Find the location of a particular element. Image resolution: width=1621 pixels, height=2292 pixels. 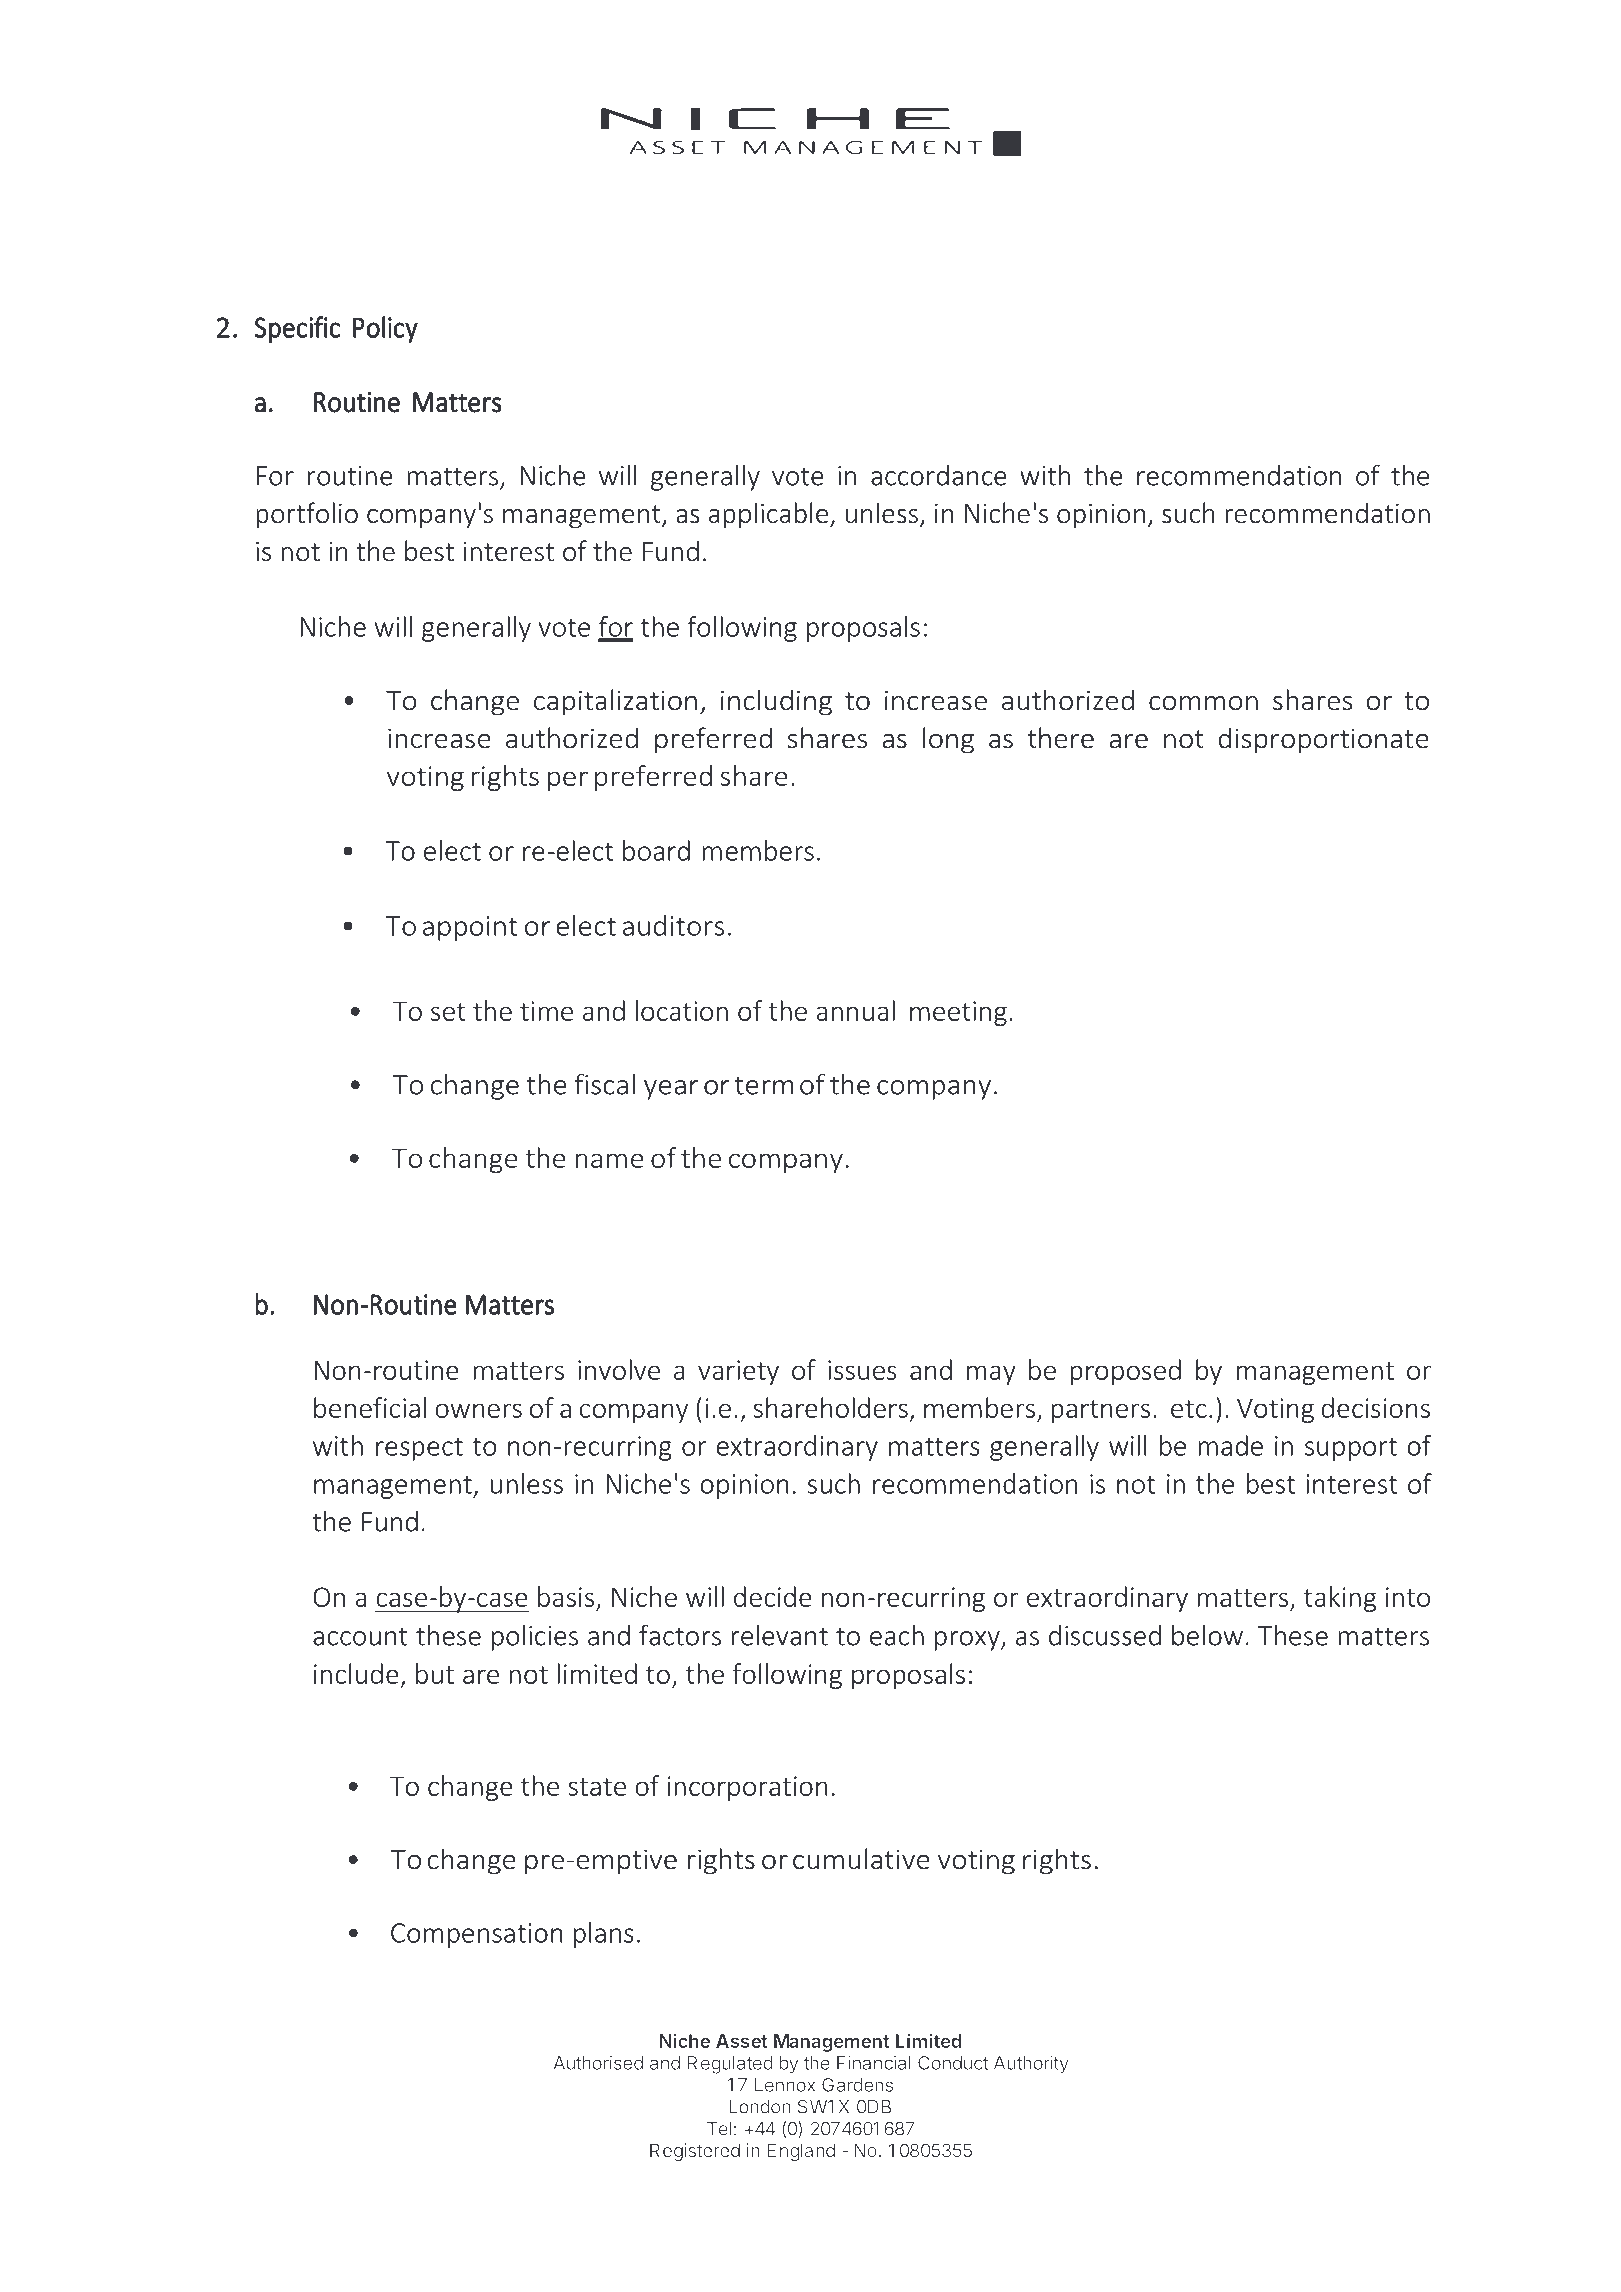

issues is located at coordinates (862, 1370).
